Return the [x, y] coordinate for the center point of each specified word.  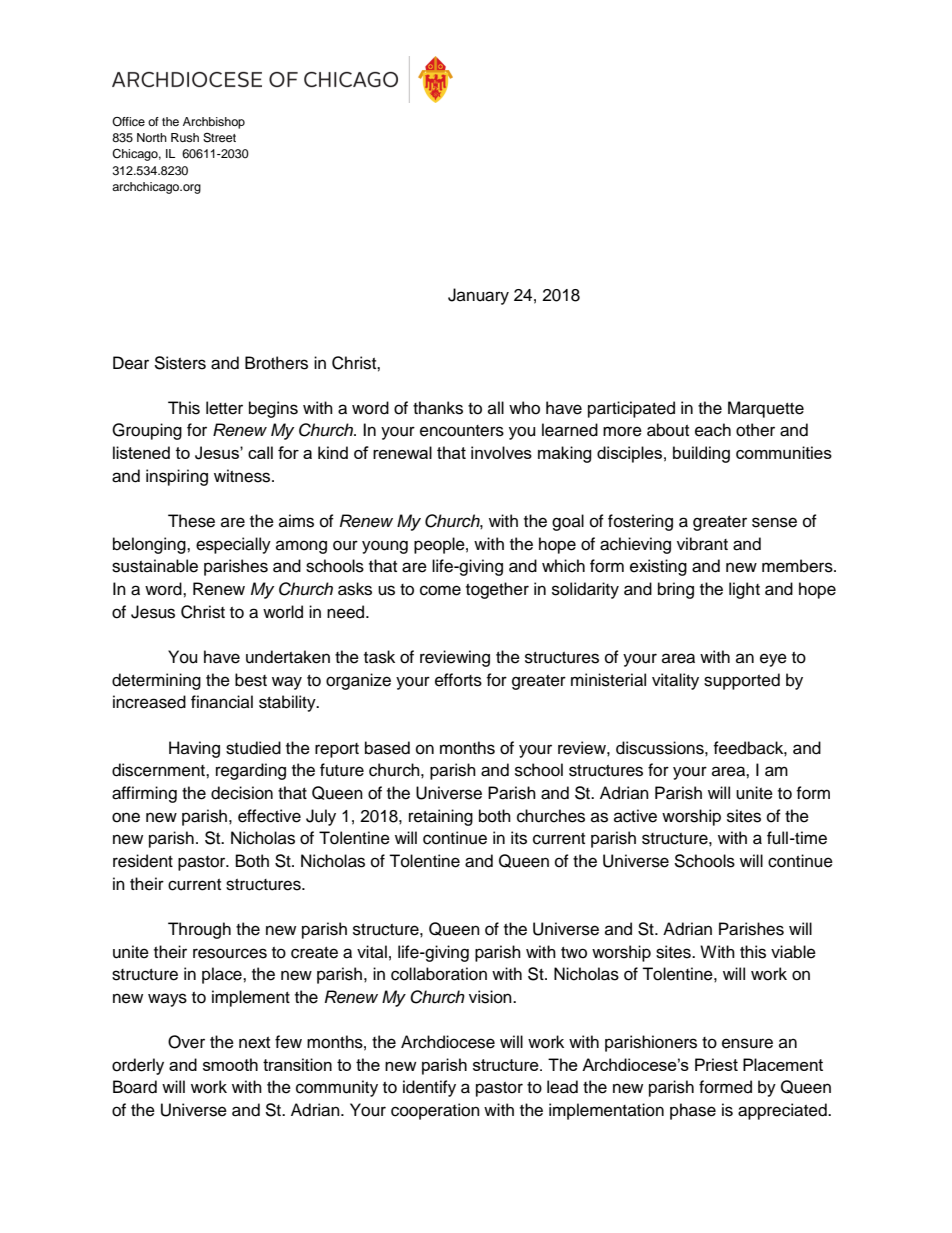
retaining [441, 817]
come [440, 590]
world [283, 612]
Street [219, 138]
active [635, 816]
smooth [230, 1064]
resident [143, 861]
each [713, 430]
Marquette [766, 409]
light [744, 590]
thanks [438, 408]
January [478, 296]
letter [224, 408]
